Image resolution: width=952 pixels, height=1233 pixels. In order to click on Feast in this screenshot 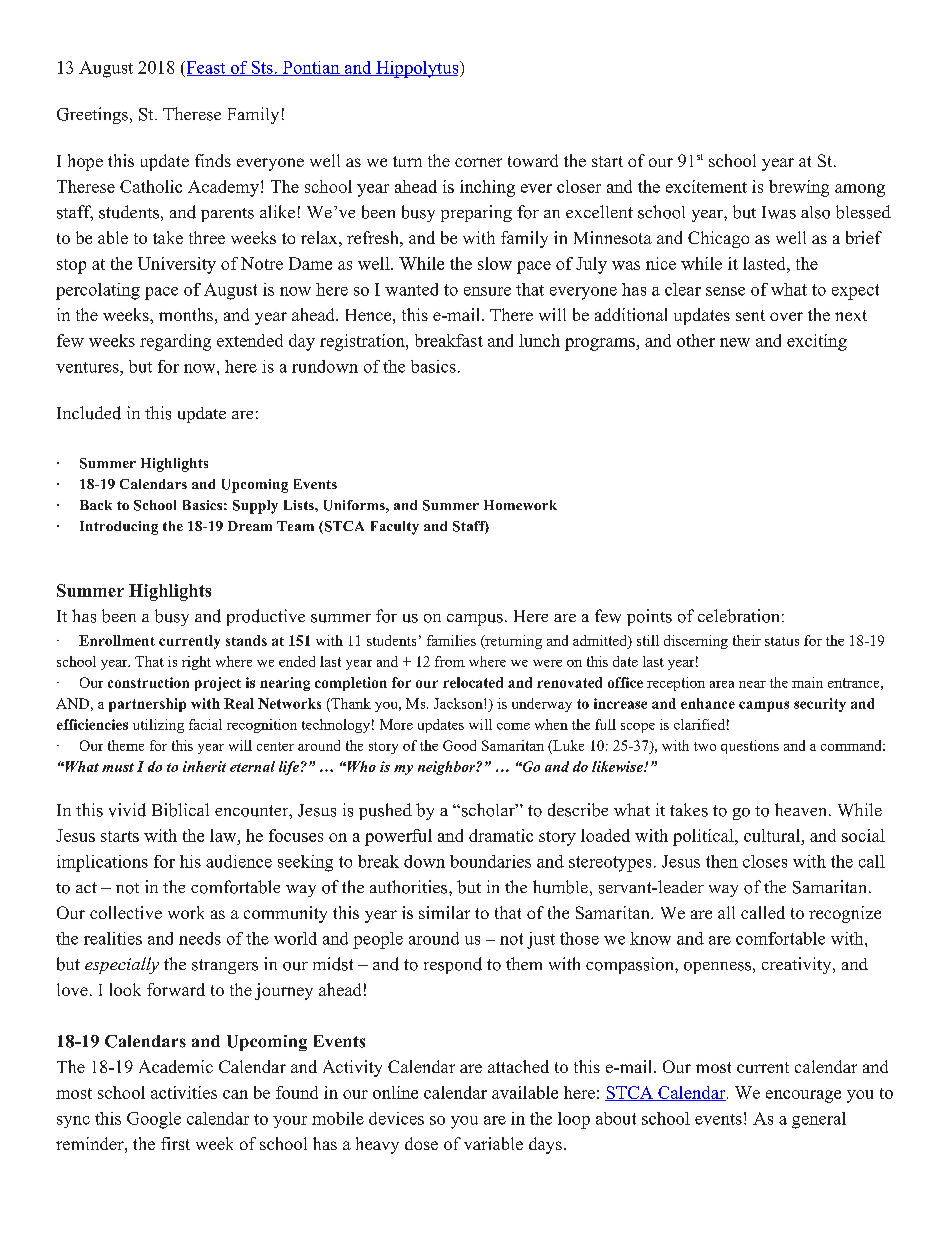, I will do `click(206, 68)`.
